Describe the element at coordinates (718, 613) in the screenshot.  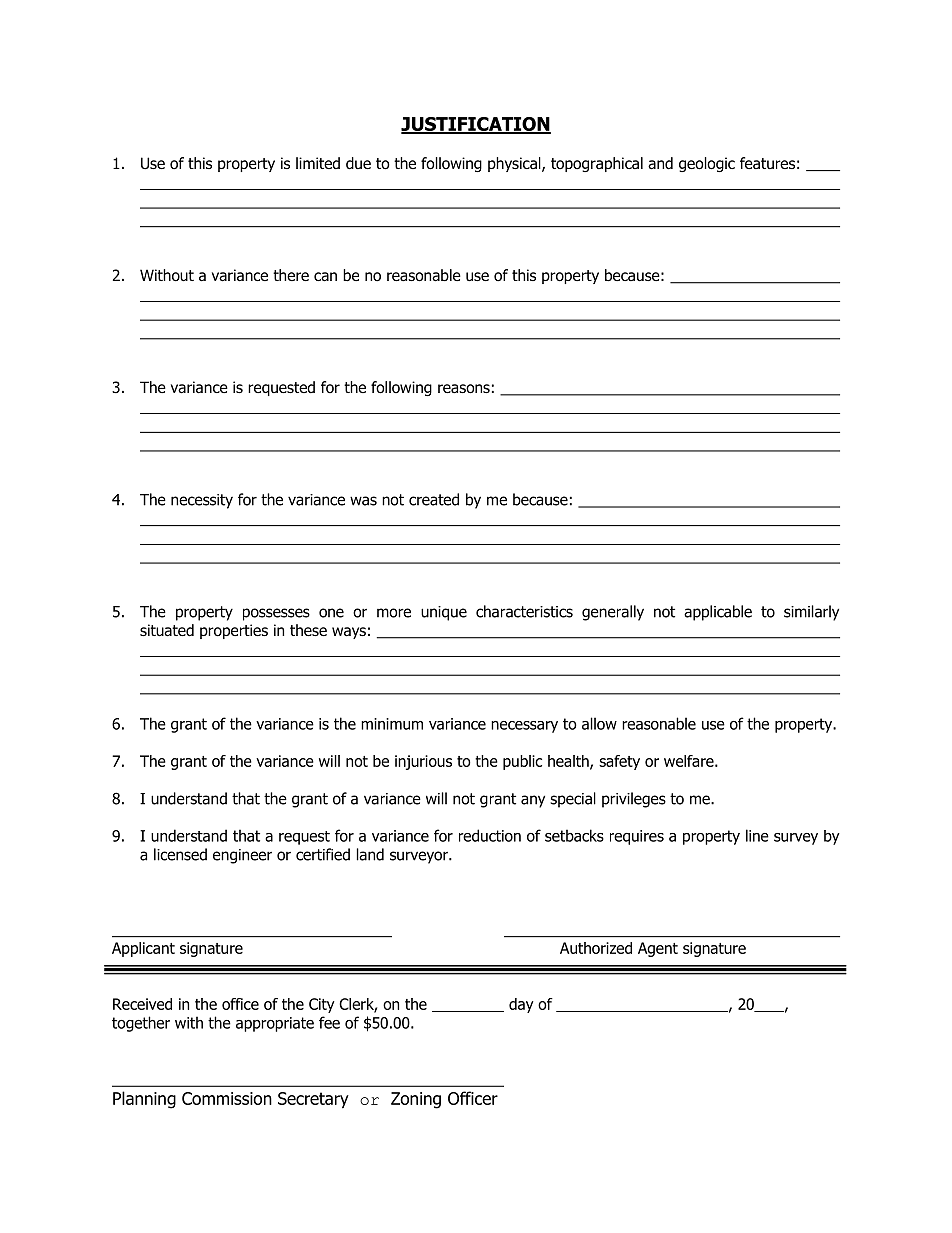
I see `applicable` at that location.
